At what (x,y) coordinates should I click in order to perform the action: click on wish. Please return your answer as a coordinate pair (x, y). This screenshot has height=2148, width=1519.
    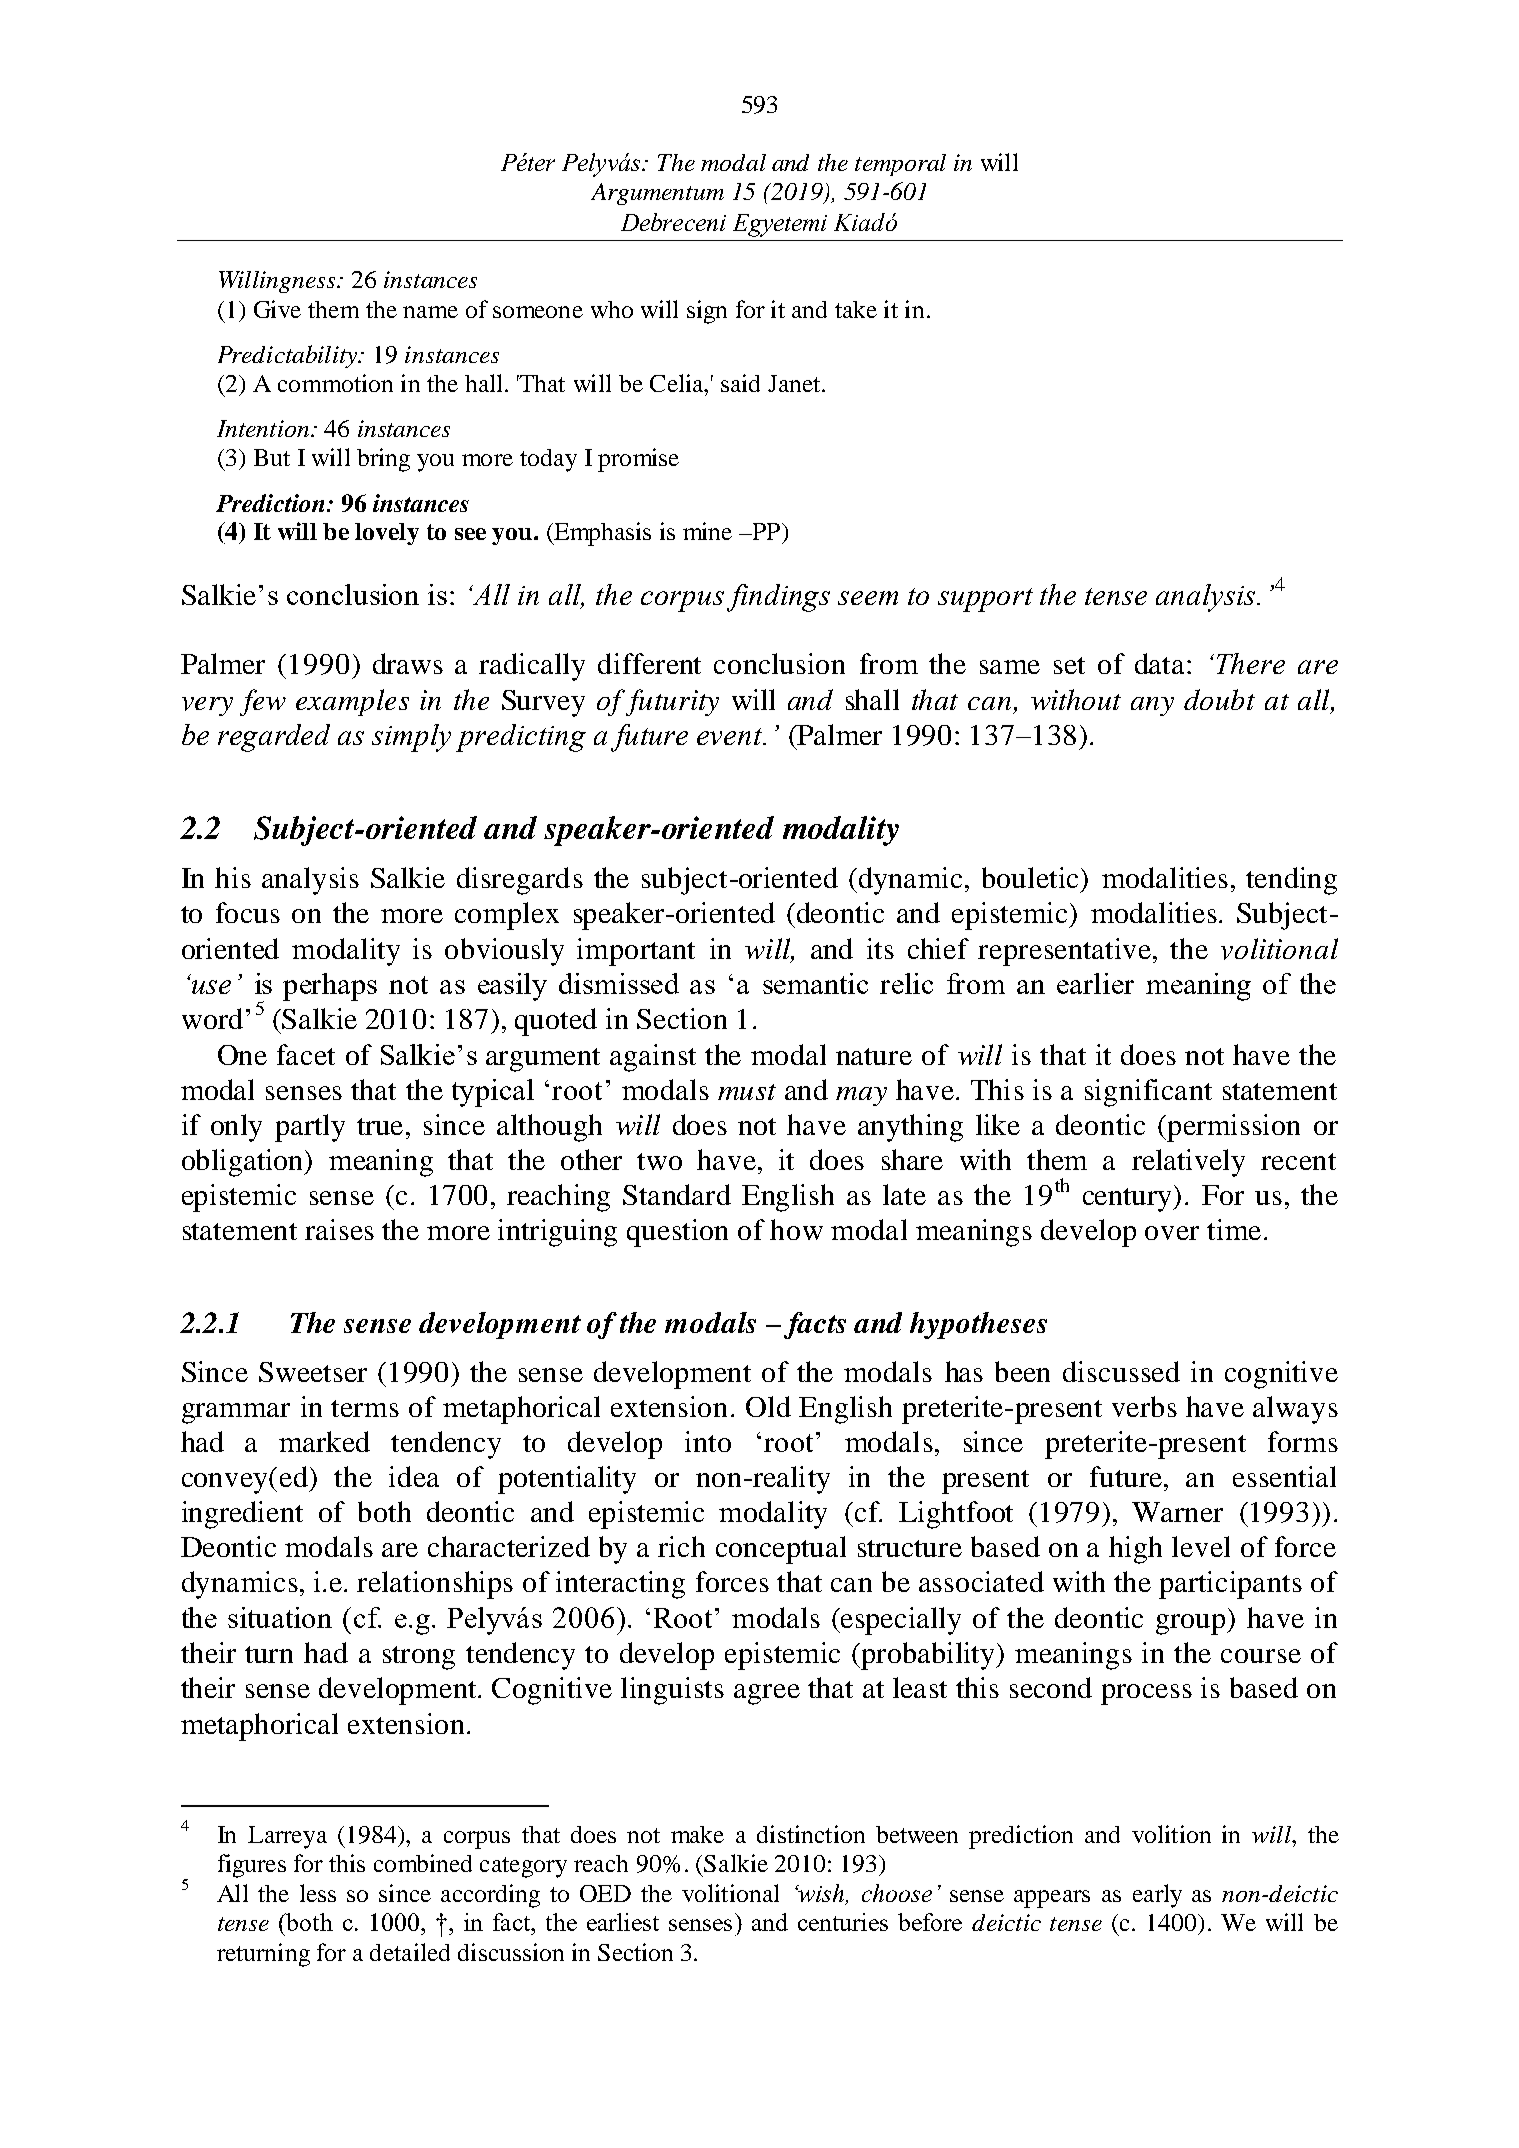
    Looking at the image, I should click on (822, 1894).
